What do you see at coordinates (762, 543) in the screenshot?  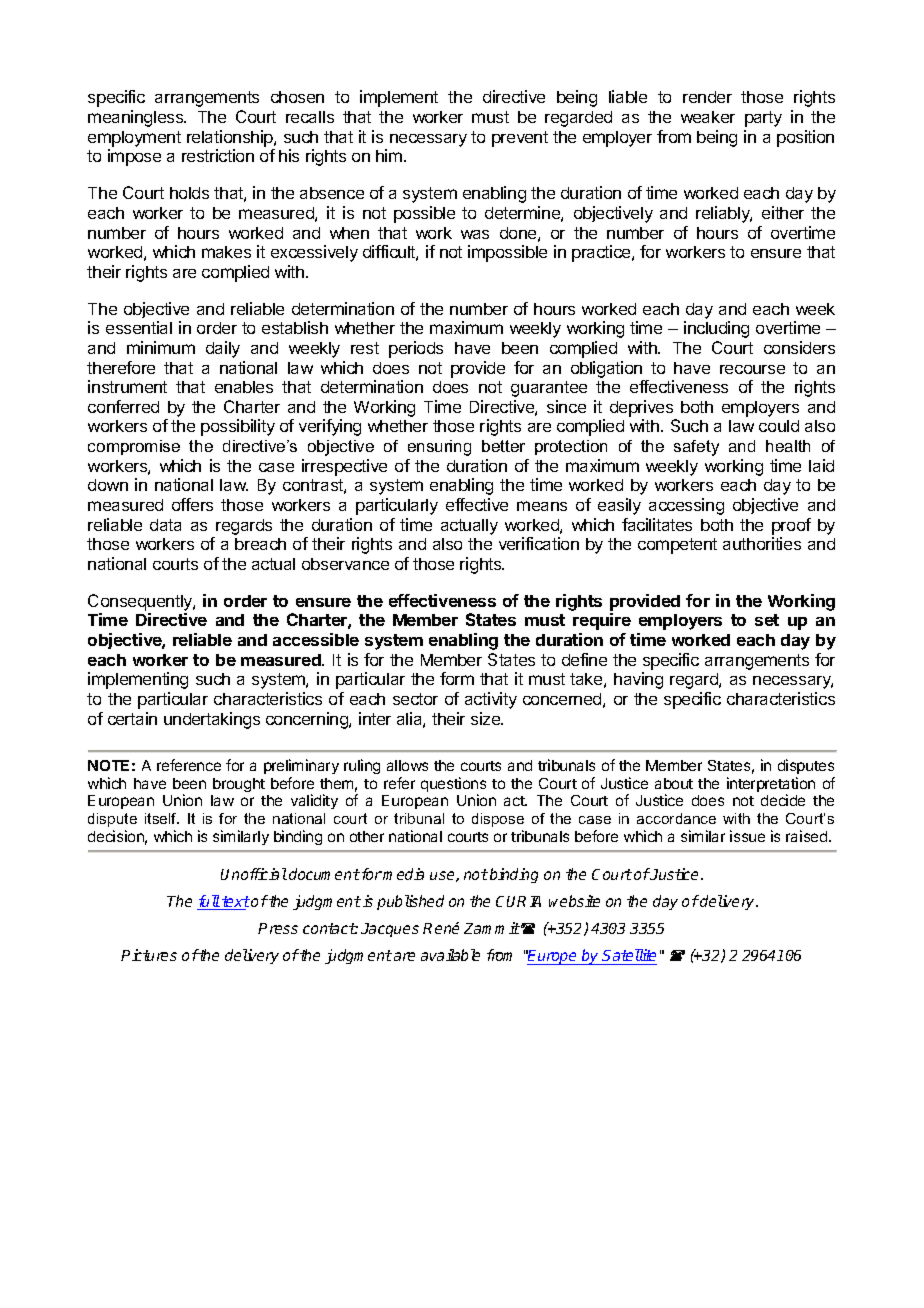 I see `authorities` at bounding box center [762, 543].
